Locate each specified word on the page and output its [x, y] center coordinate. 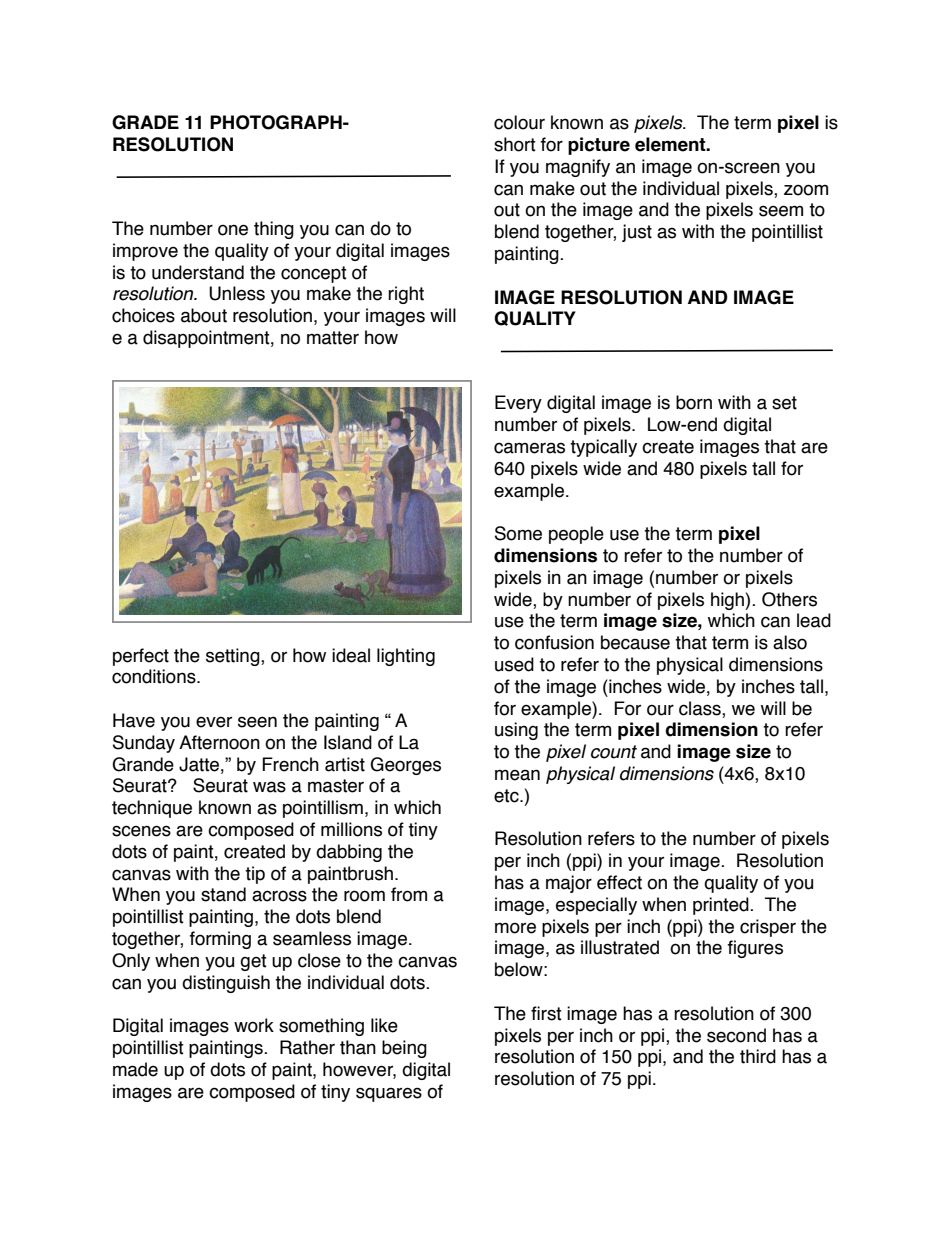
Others [789, 599]
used [514, 664]
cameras [529, 448]
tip [255, 875]
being [404, 1049]
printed [722, 906]
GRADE [145, 122]
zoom [806, 190]
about [204, 315]
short [515, 144]
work [254, 1025]
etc [507, 796]
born [694, 402]
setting [234, 657]
